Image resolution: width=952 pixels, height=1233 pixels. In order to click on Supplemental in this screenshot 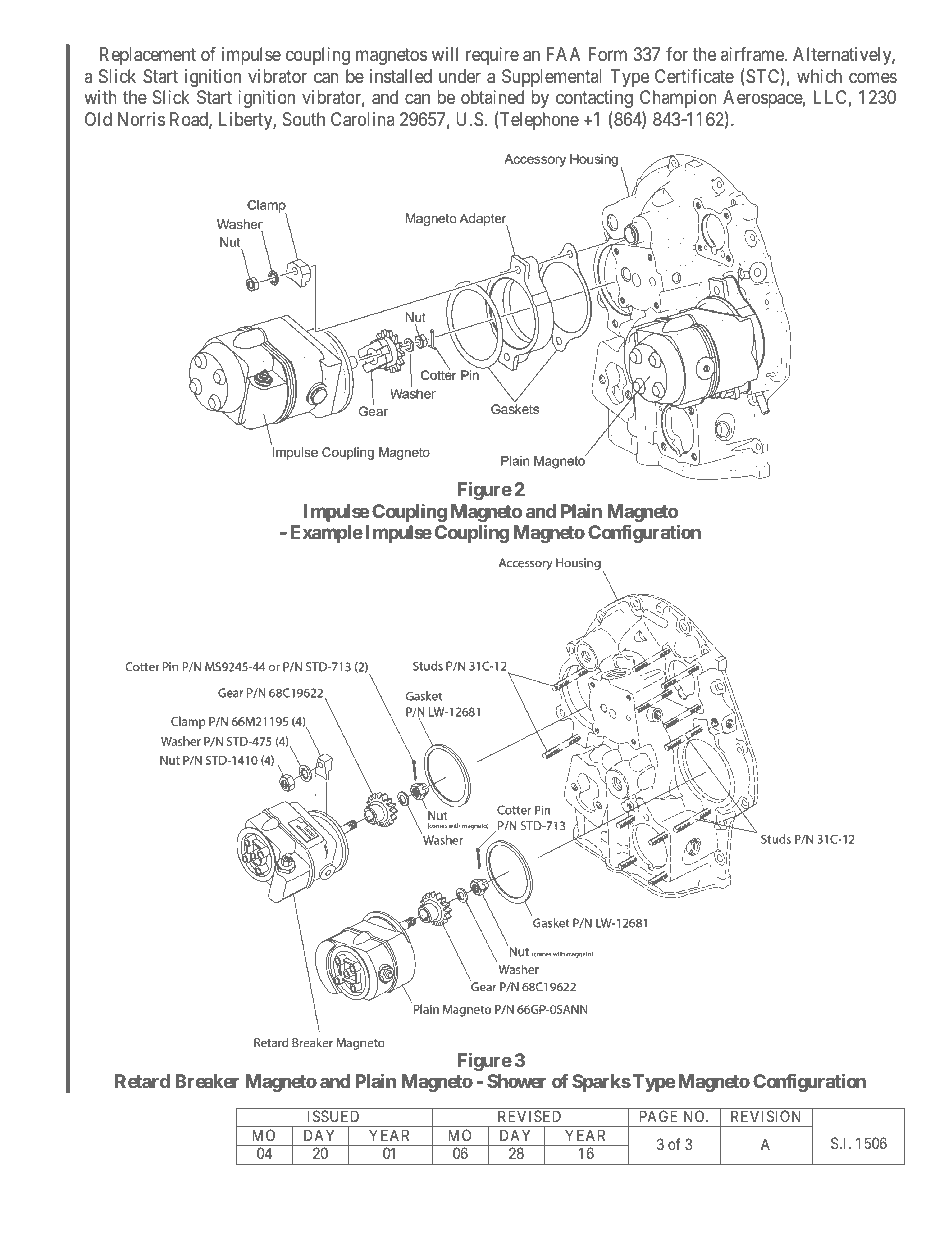, I will do `click(552, 78)`.
